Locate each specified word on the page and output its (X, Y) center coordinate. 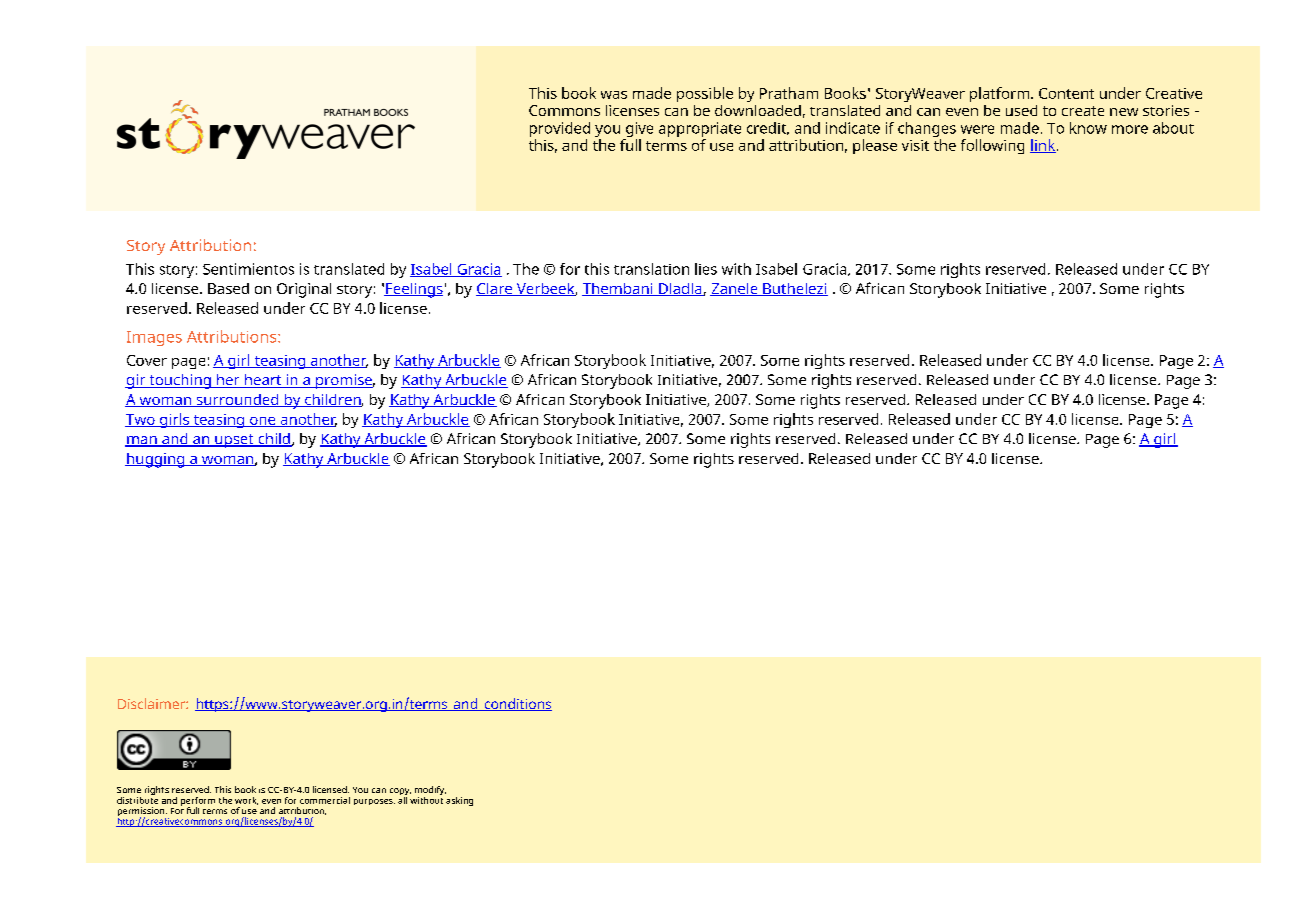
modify (430, 792)
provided (560, 129)
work (246, 801)
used (1021, 110)
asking (459, 801)
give (639, 129)
